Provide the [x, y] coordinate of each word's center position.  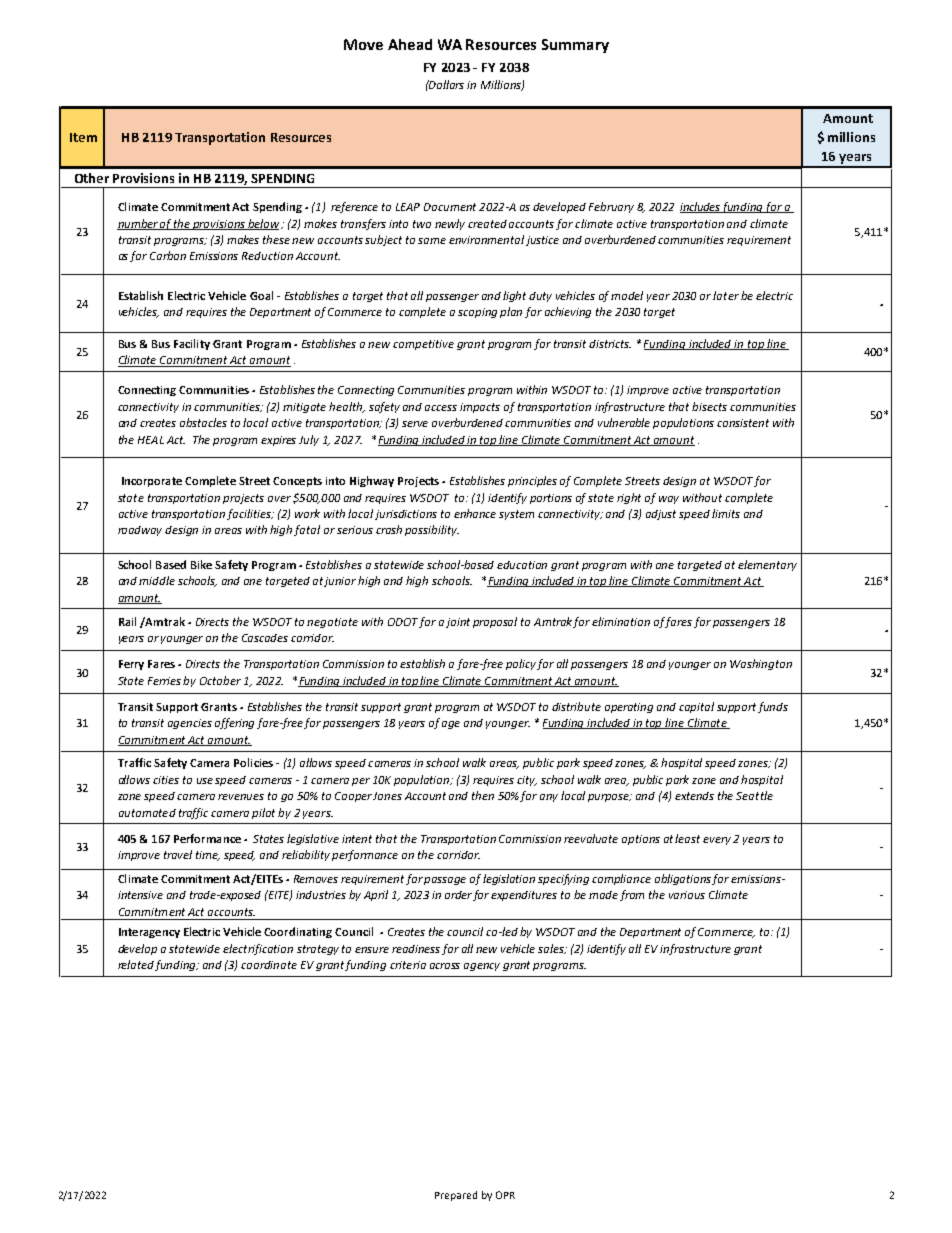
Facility [192, 344]
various [687, 895]
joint [458, 623]
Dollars [445, 84]
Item [83, 137]
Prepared [456, 1196]
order [458, 895]
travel [178, 854]
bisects [709, 406]
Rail [127, 621]
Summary [575, 46]
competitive [423, 345]
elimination [621, 621]
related [137, 965]
